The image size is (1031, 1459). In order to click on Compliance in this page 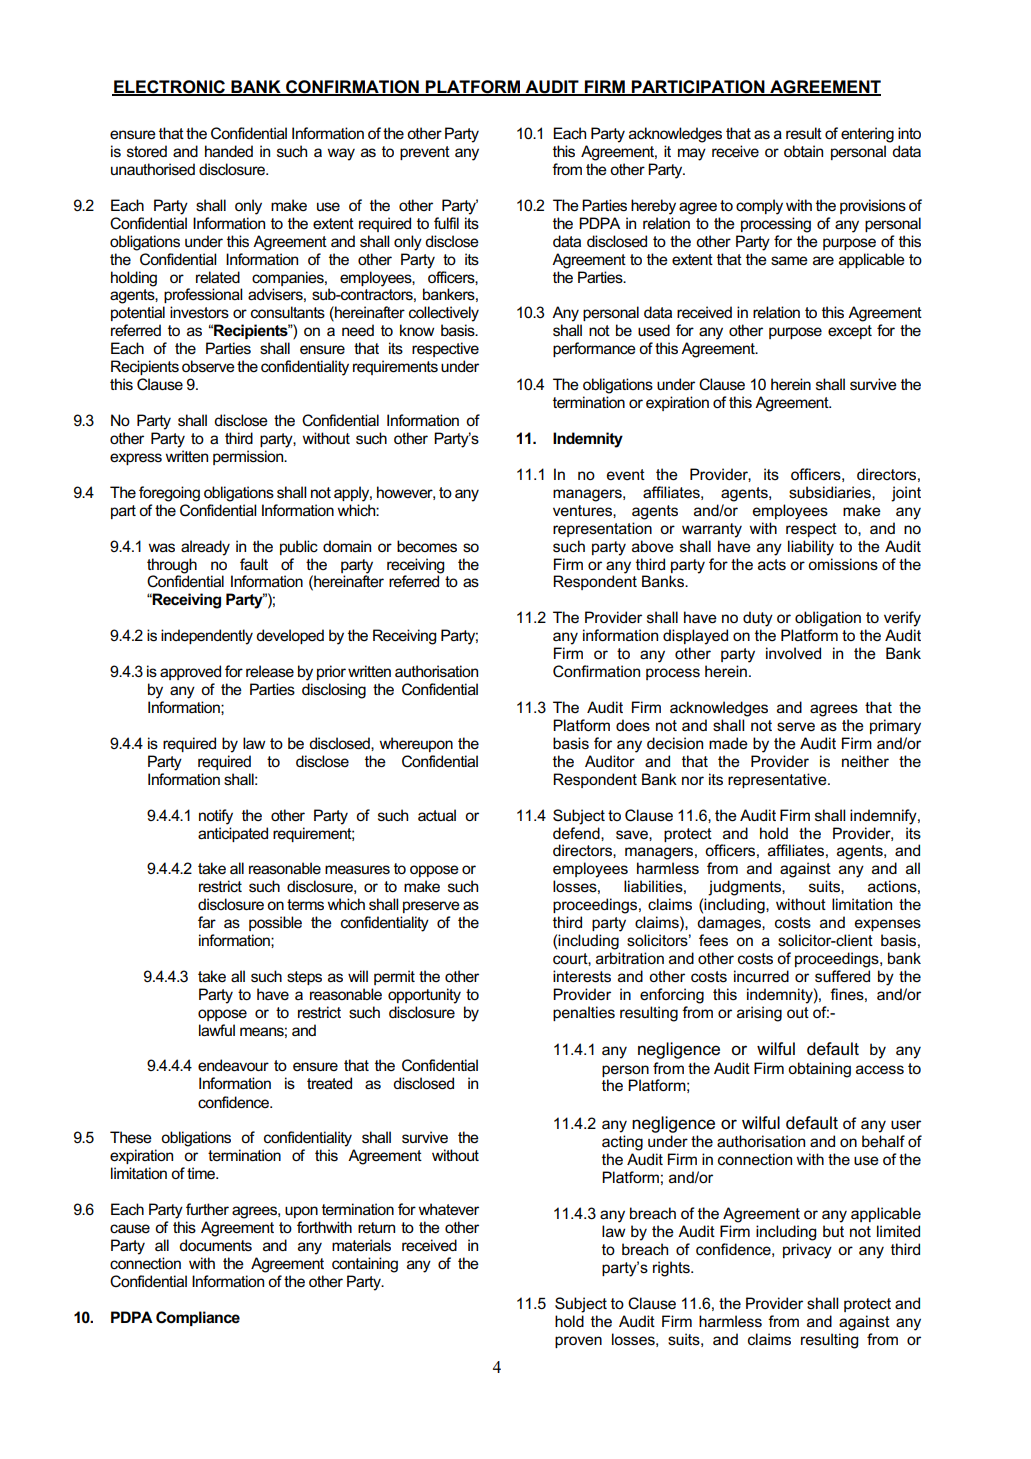, I will do `click(198, 1318)`.
